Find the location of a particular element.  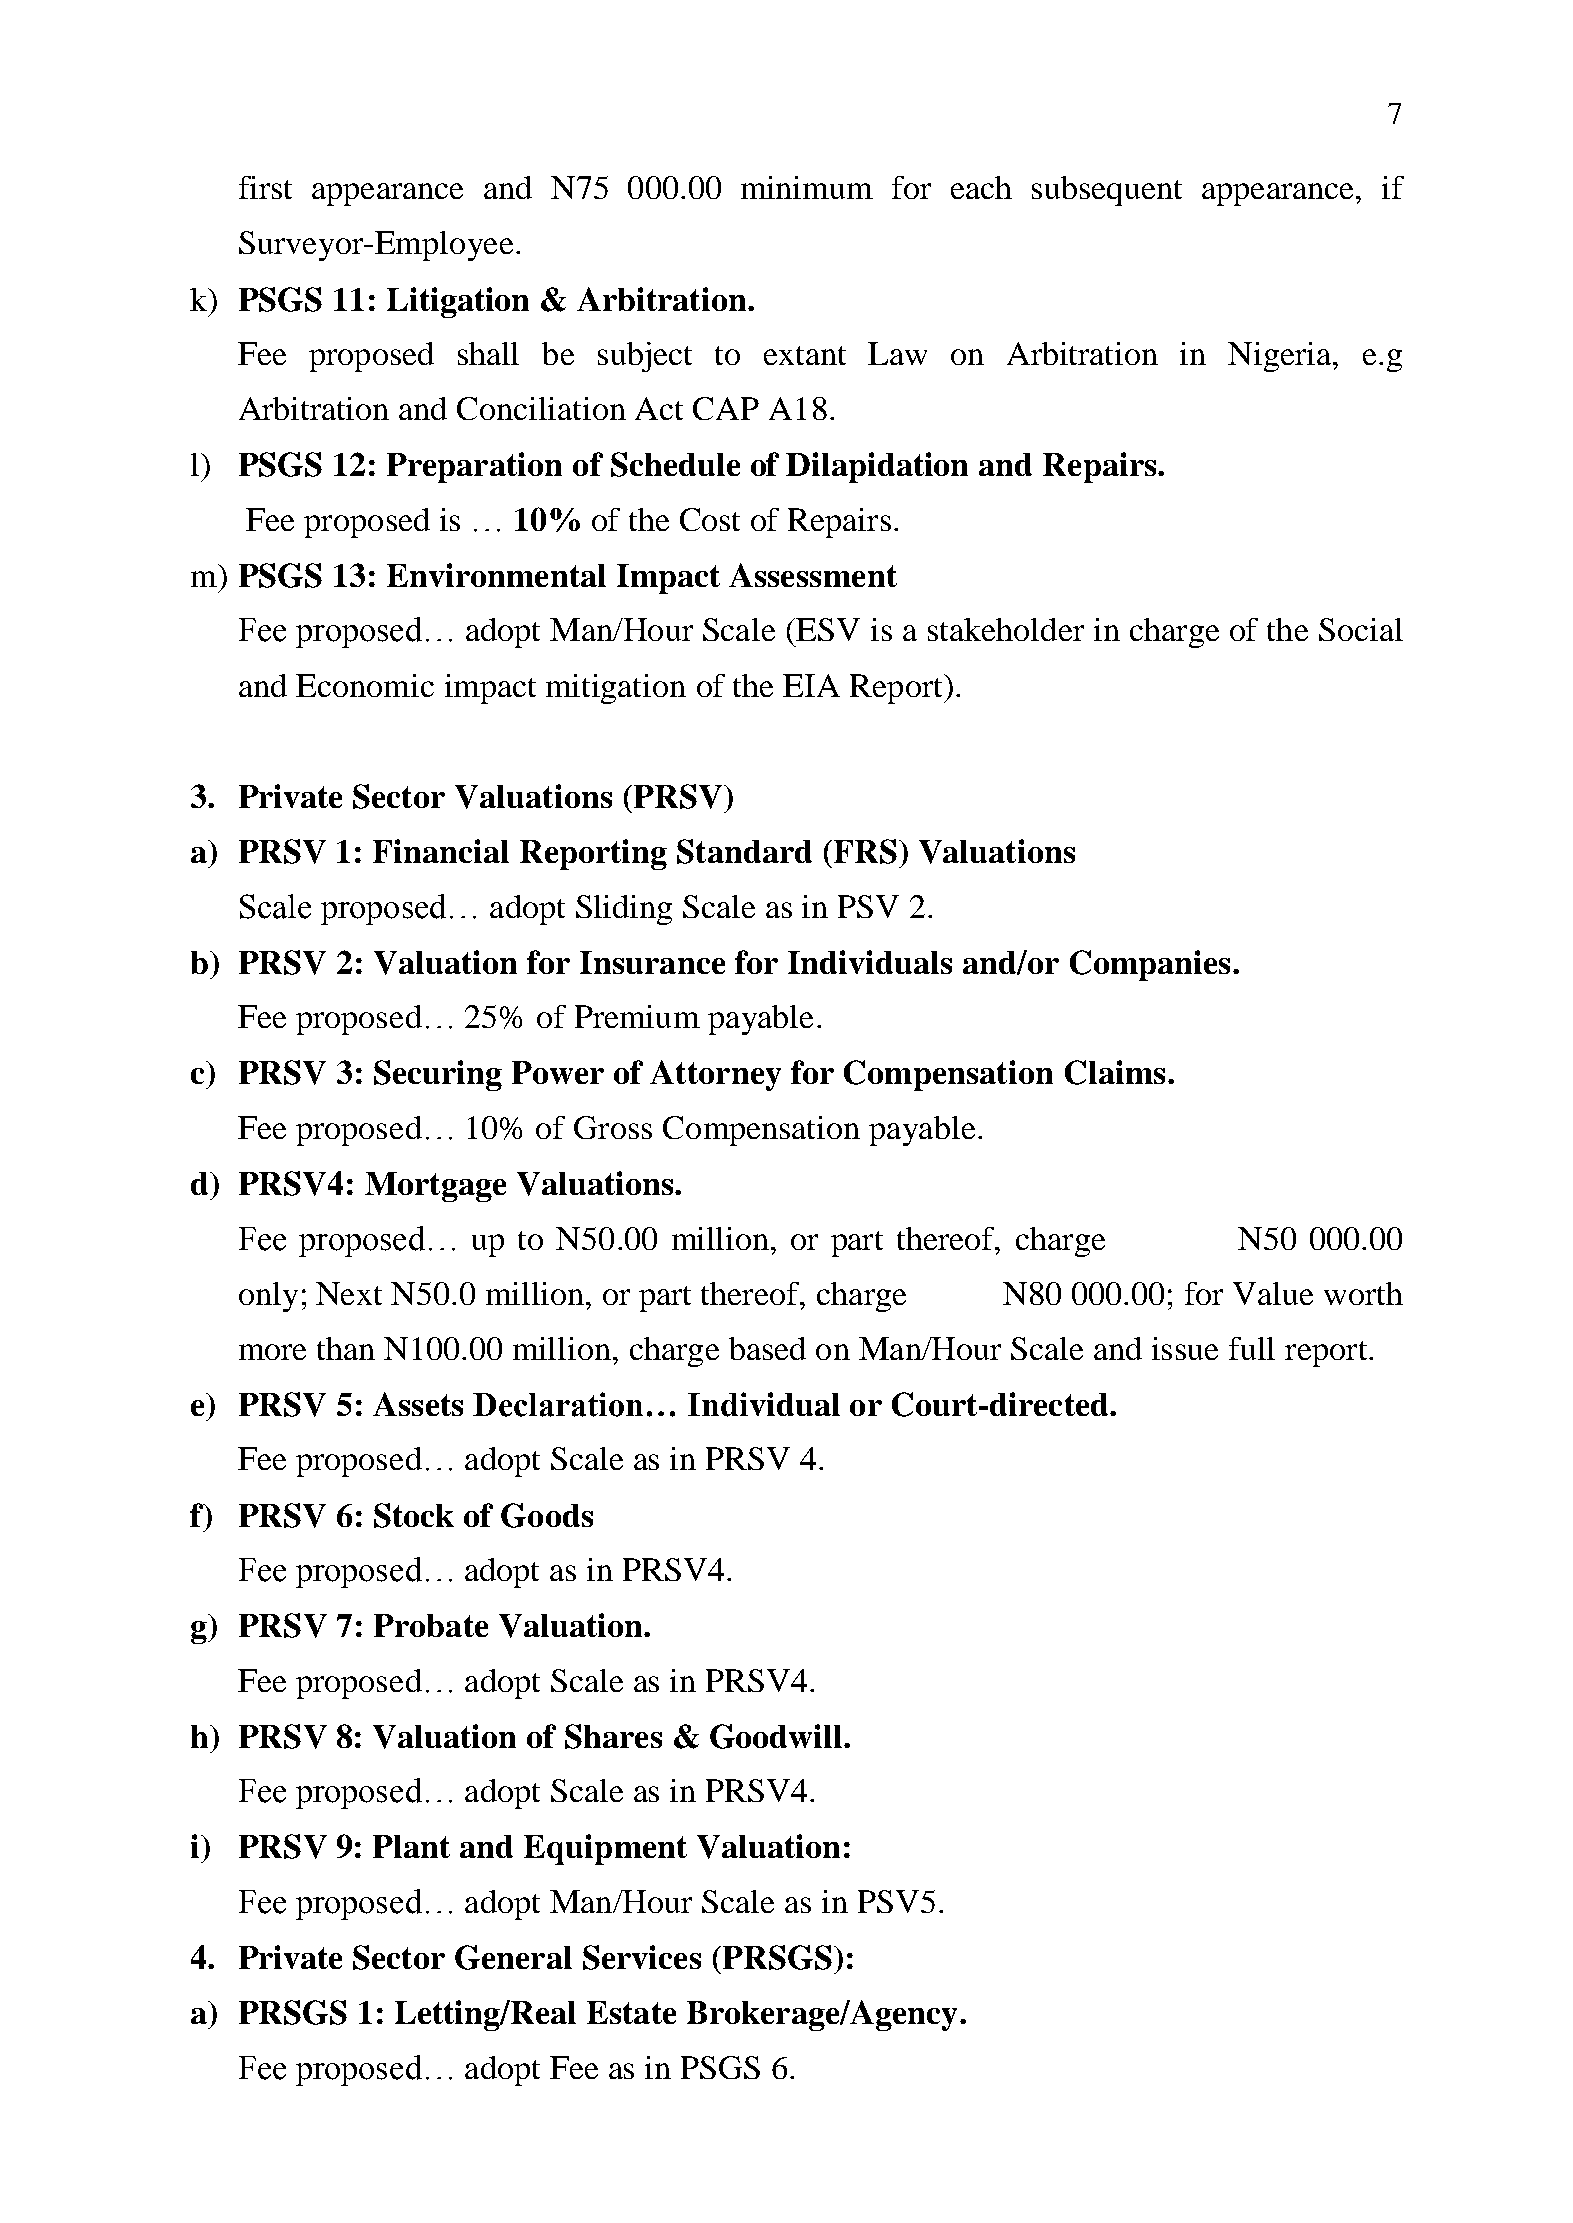

Stock is located at coordinates (414, 1515).
